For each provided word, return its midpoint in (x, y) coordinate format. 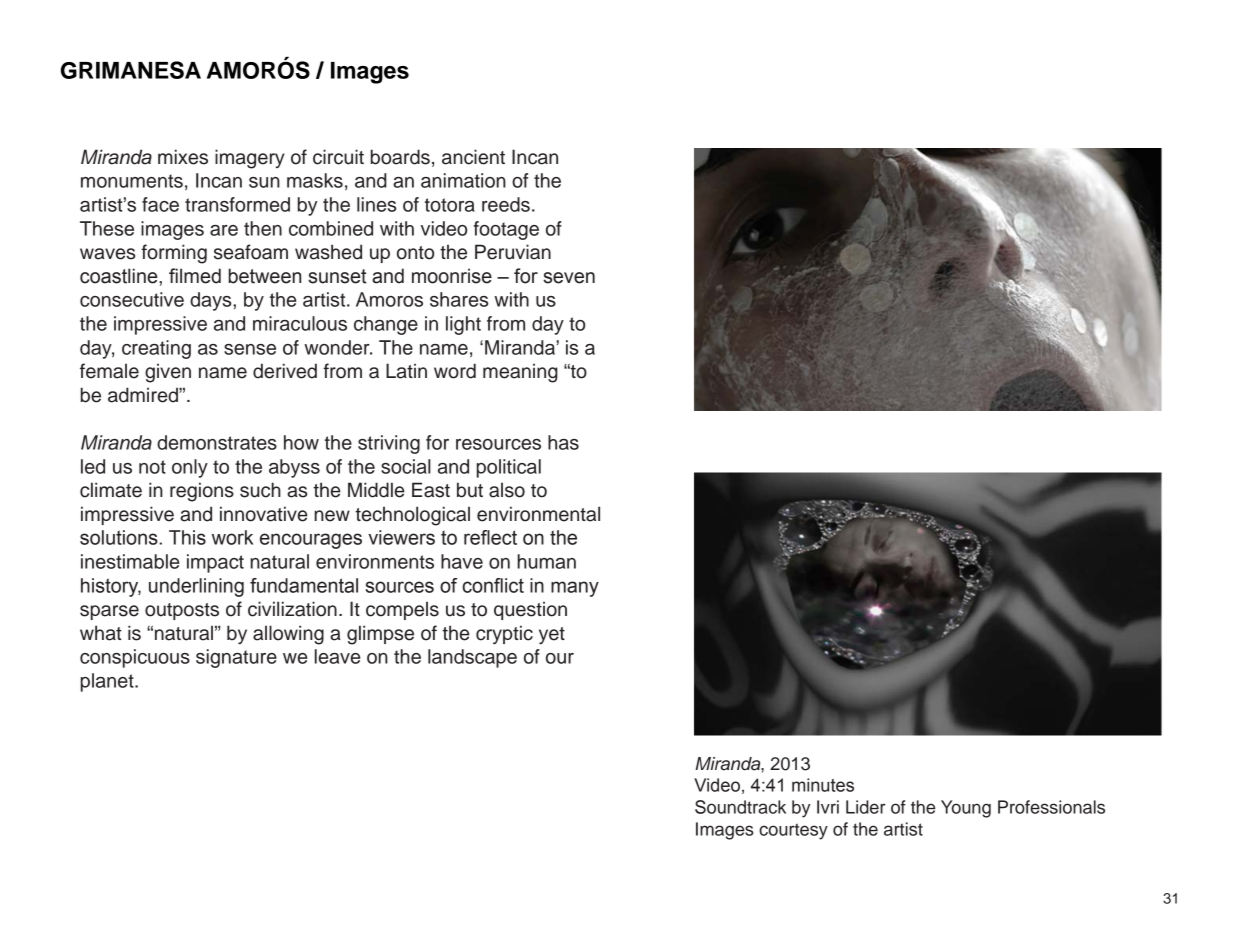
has (563, 442)
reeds (506, 204)
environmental (538, 514)
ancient (473, 157)
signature (236, 658)
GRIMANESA (131, 70)
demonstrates (217, 442)
